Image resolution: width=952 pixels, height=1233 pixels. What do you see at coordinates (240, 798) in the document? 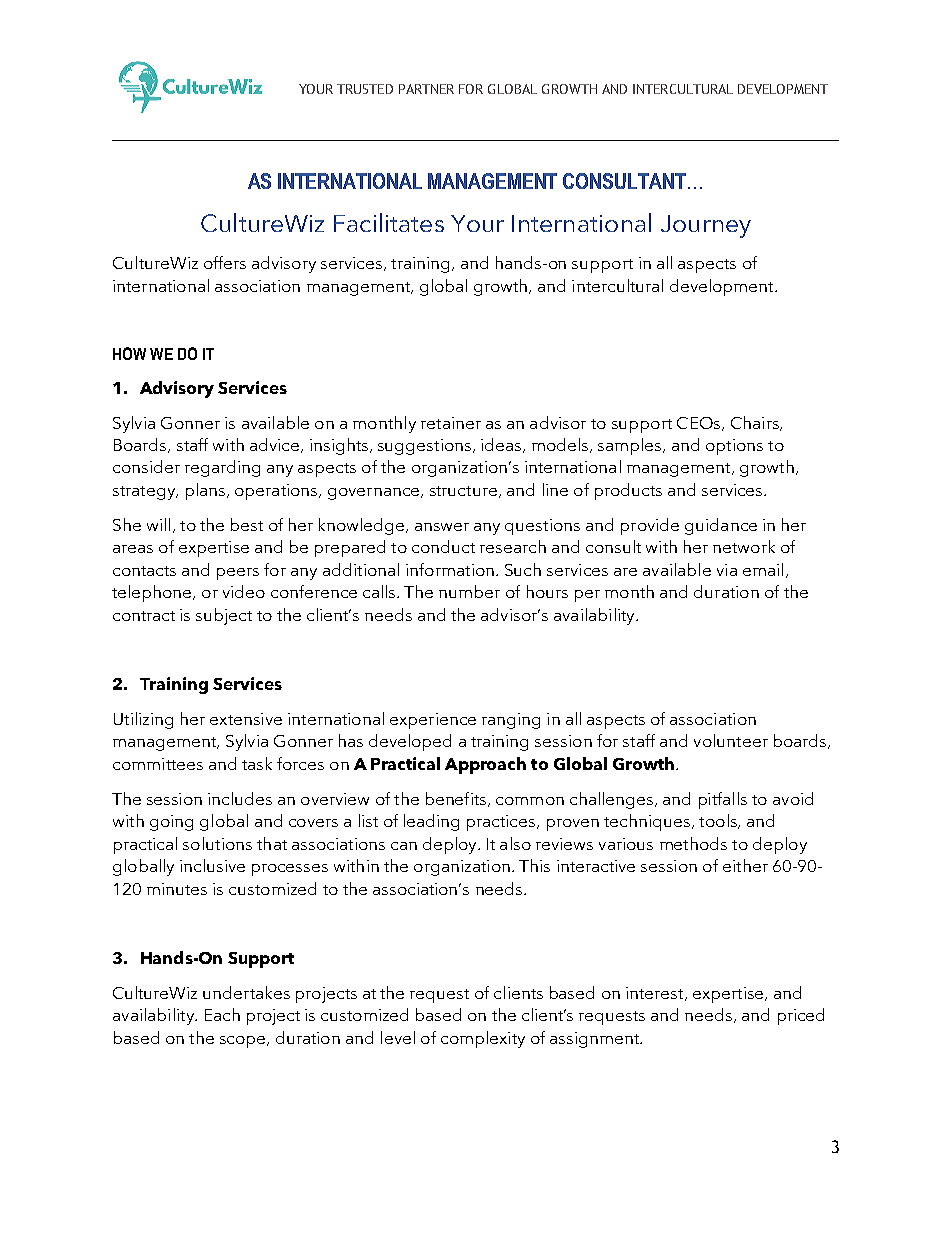
I see `includes` at bounding box center [240, 798].
